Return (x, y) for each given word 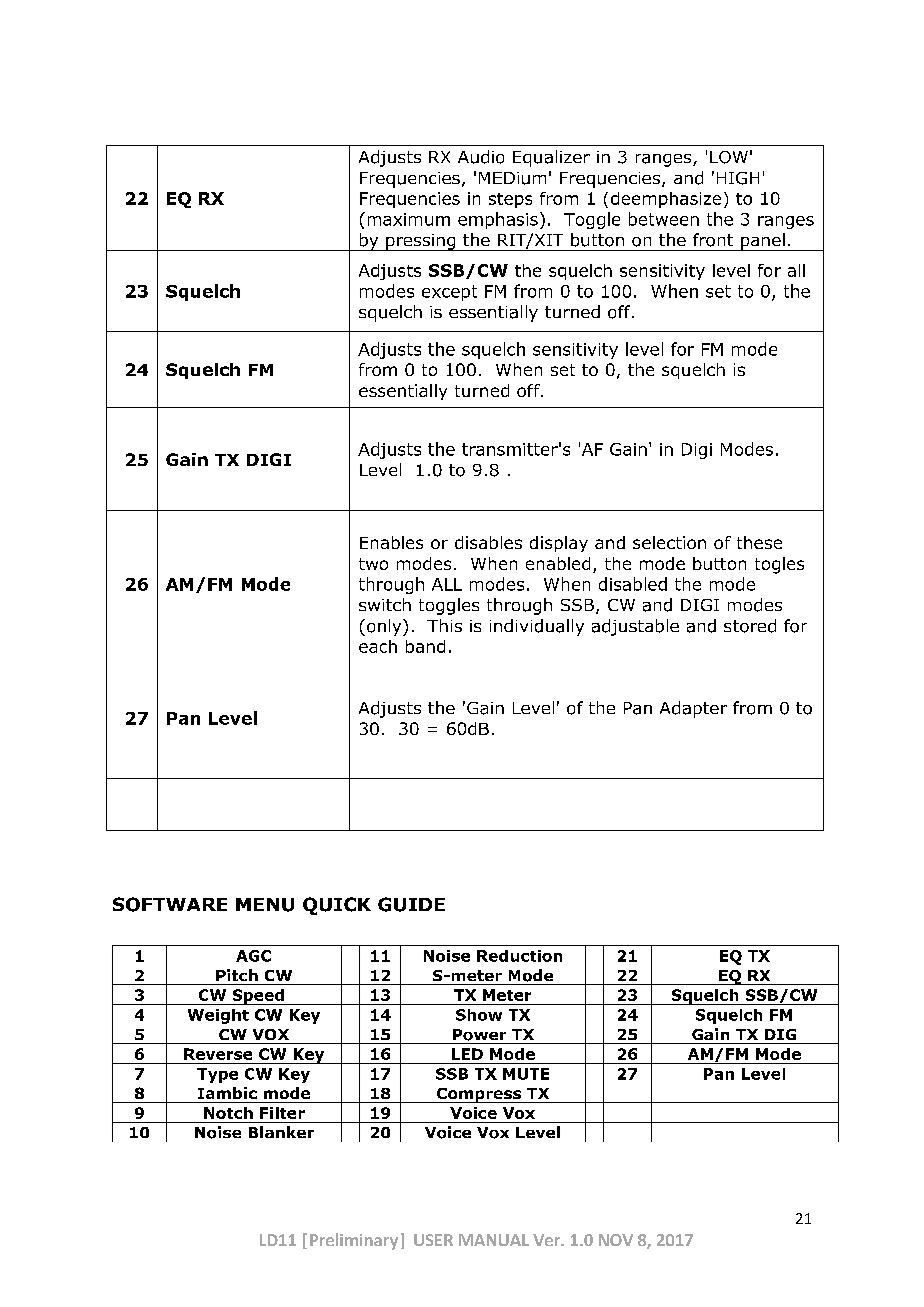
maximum (409, 219)
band (425, 646)
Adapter (693, 709)
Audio (481, 157)
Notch (228, 1113)
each (378, 646)
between (664, 219)
